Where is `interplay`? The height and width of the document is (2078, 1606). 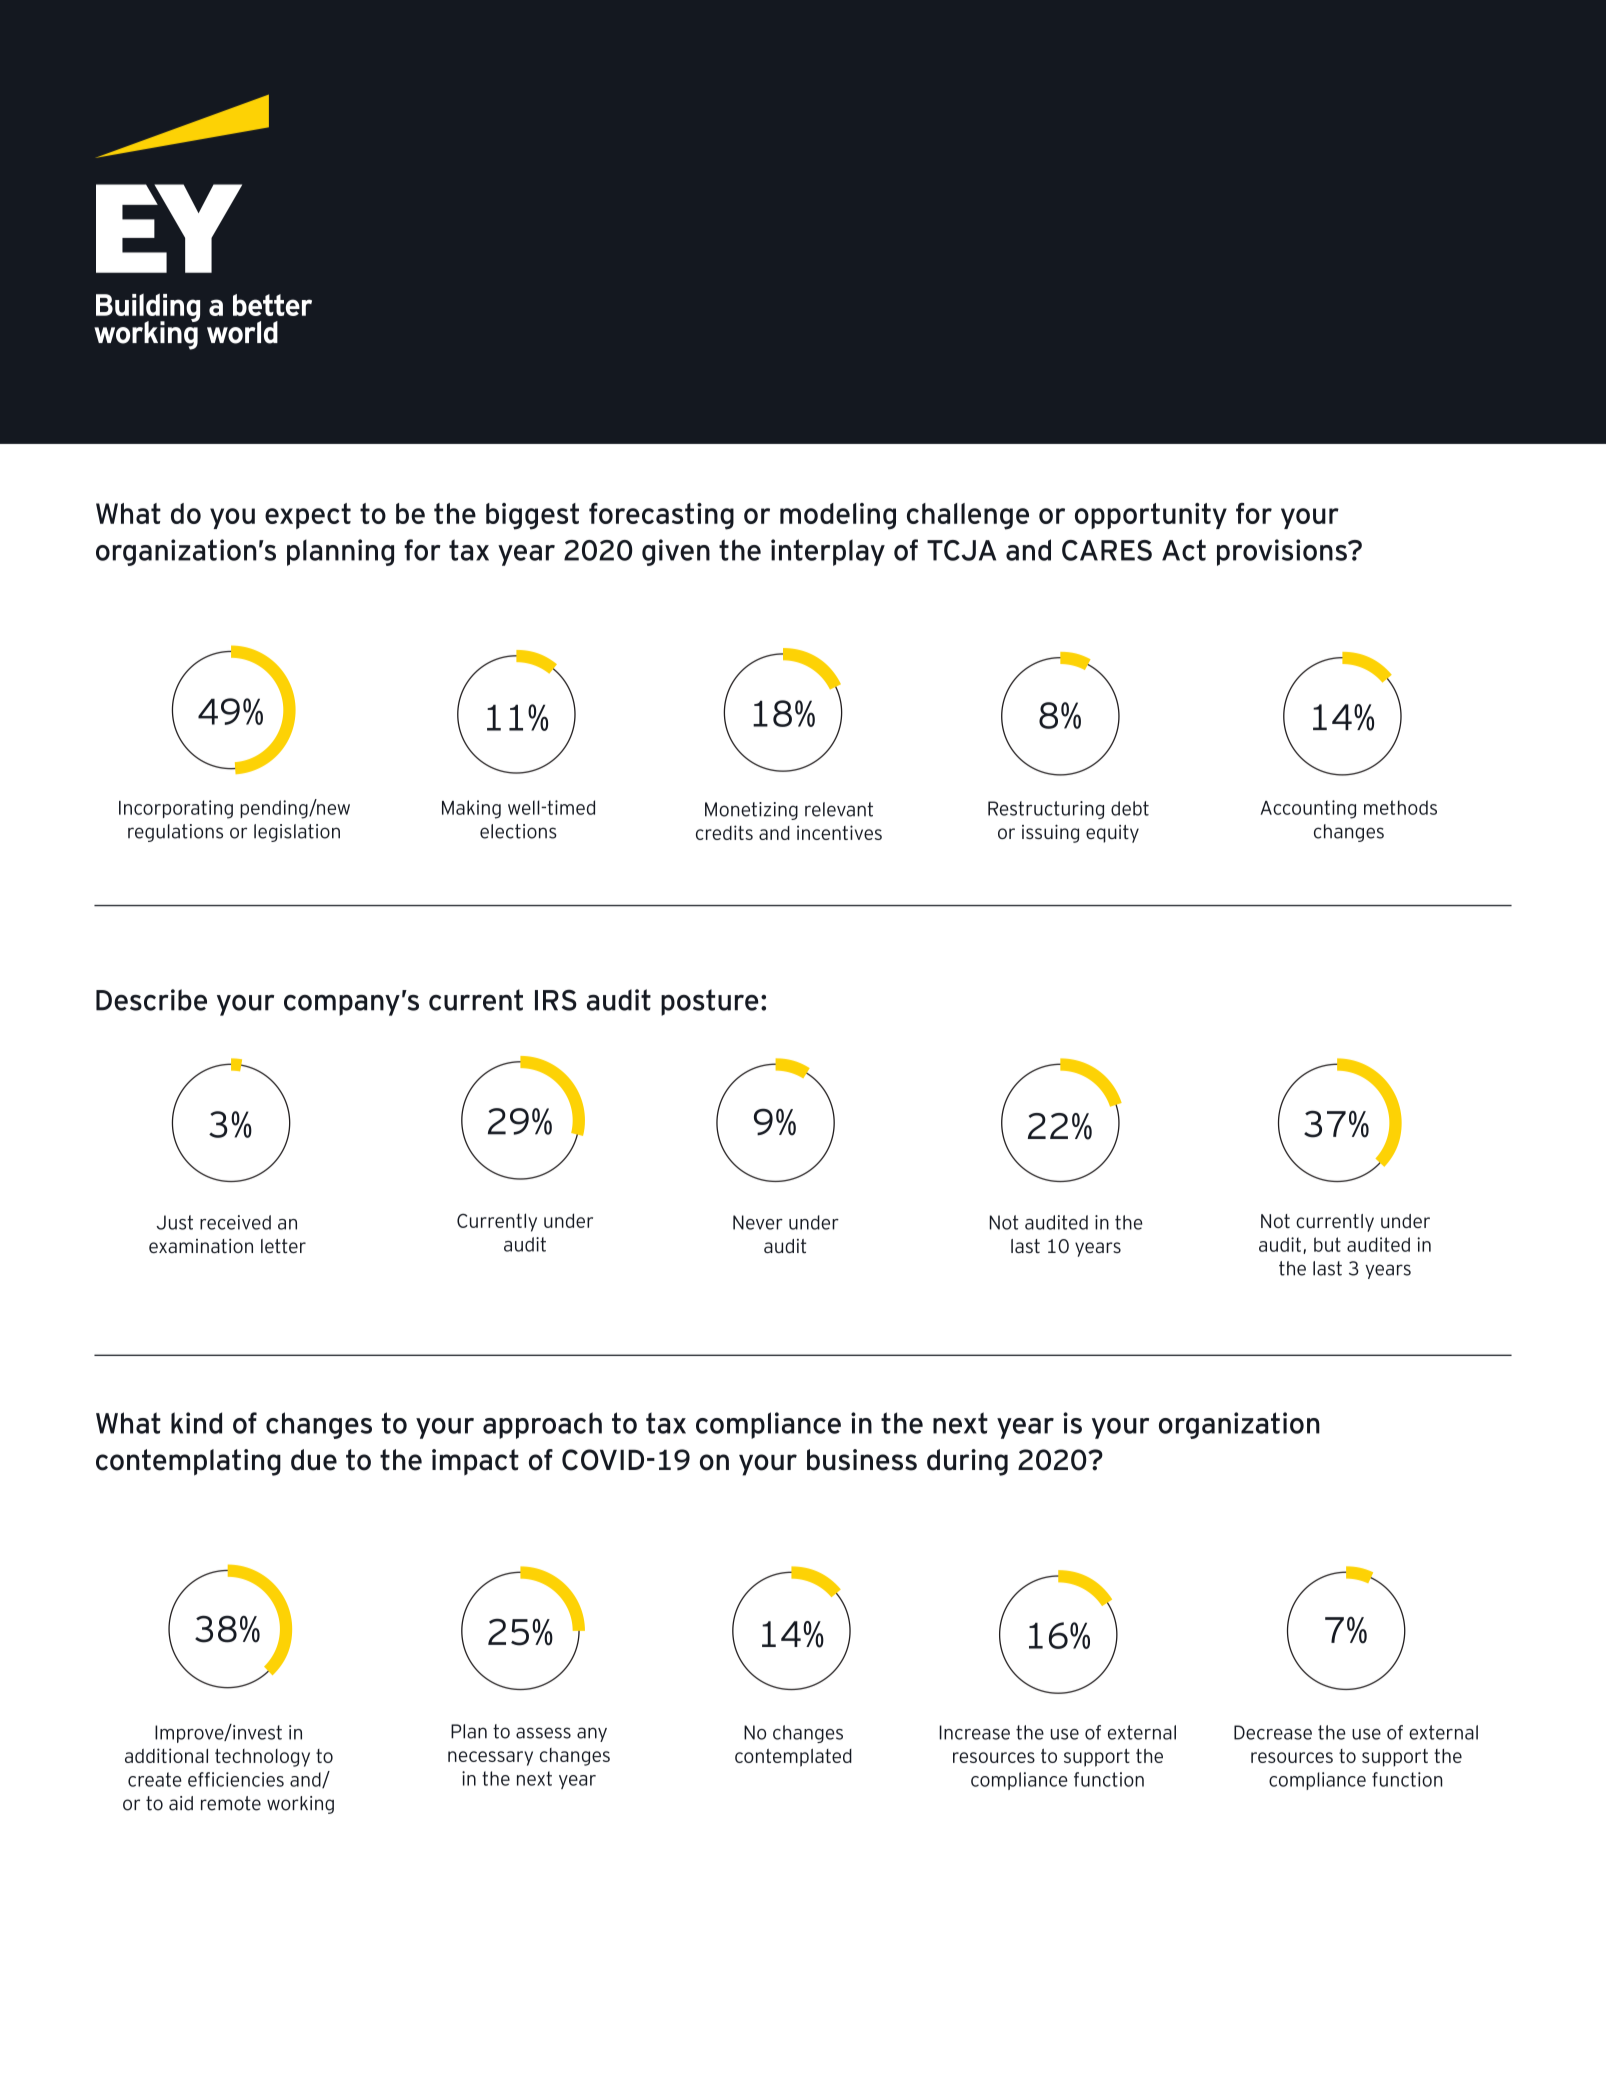 interplay is located at coordinates (828, 552).
